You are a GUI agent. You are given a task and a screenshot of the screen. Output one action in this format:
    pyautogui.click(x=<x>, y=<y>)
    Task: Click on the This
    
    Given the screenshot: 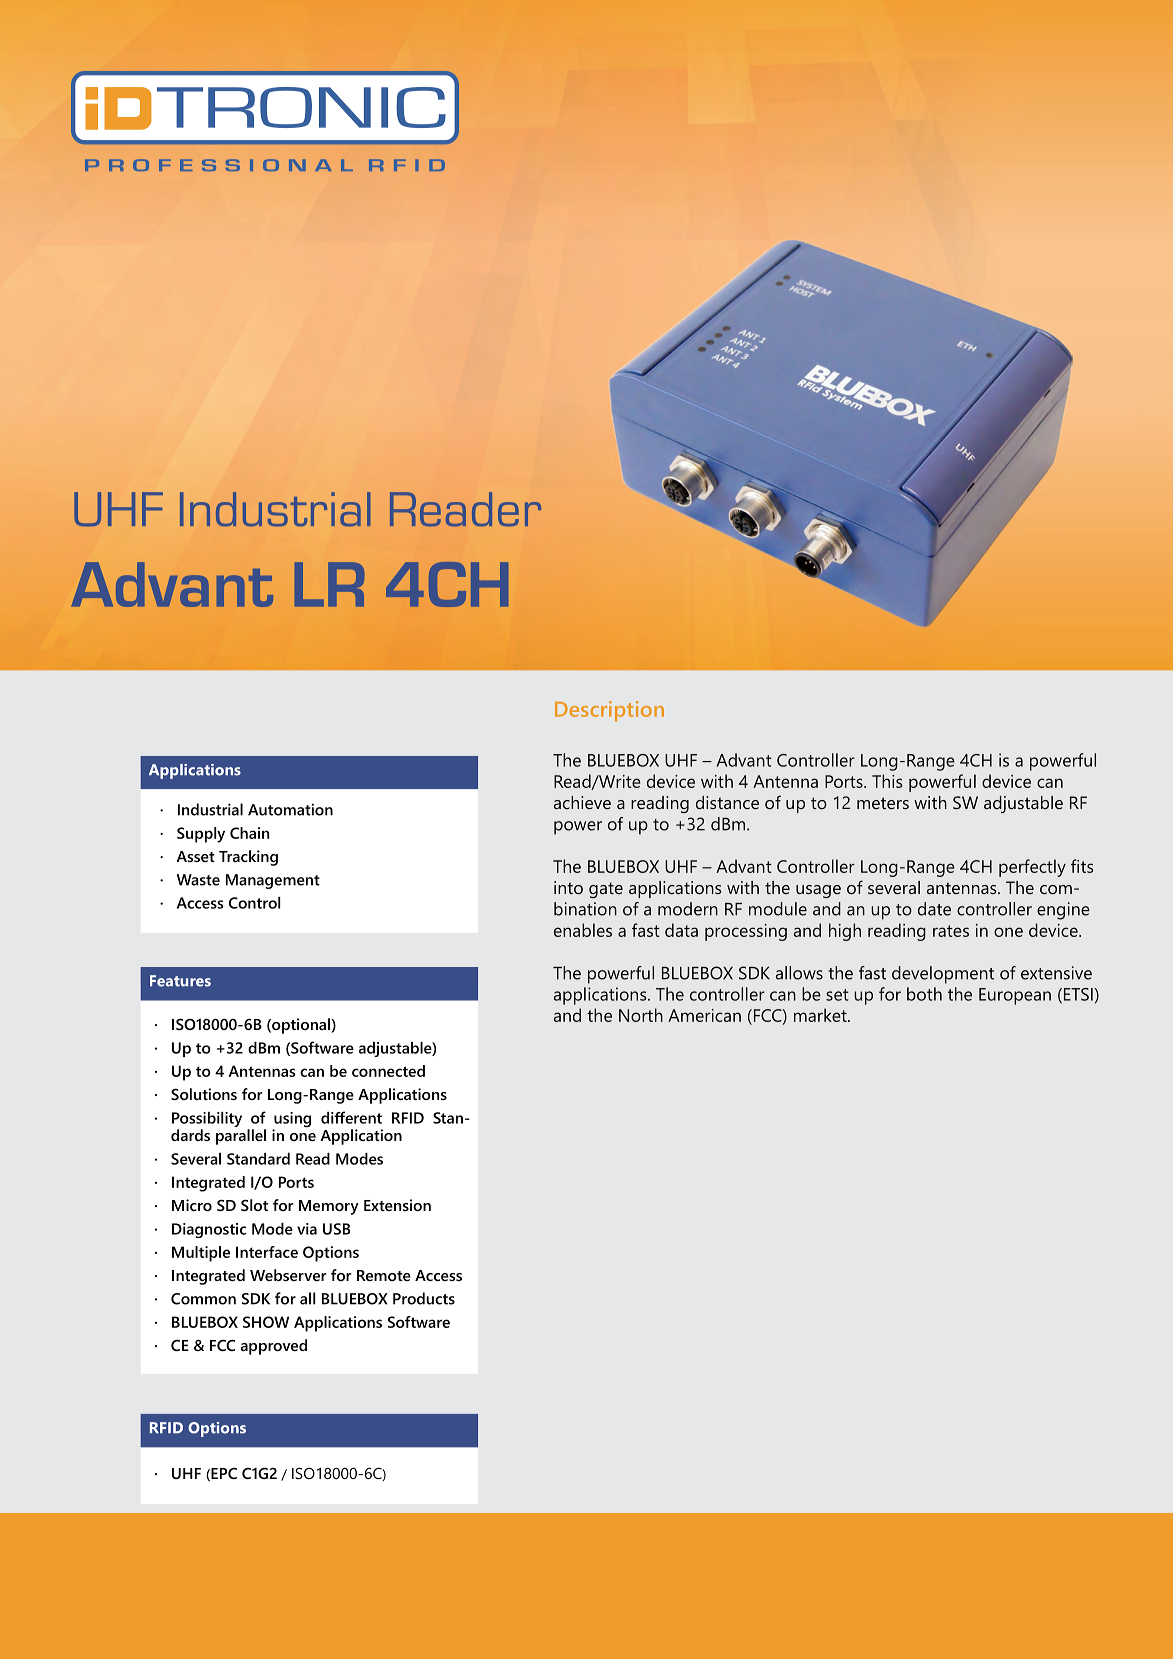 What is the action you would take?
    pyautogui.click(x=887, y=781)
